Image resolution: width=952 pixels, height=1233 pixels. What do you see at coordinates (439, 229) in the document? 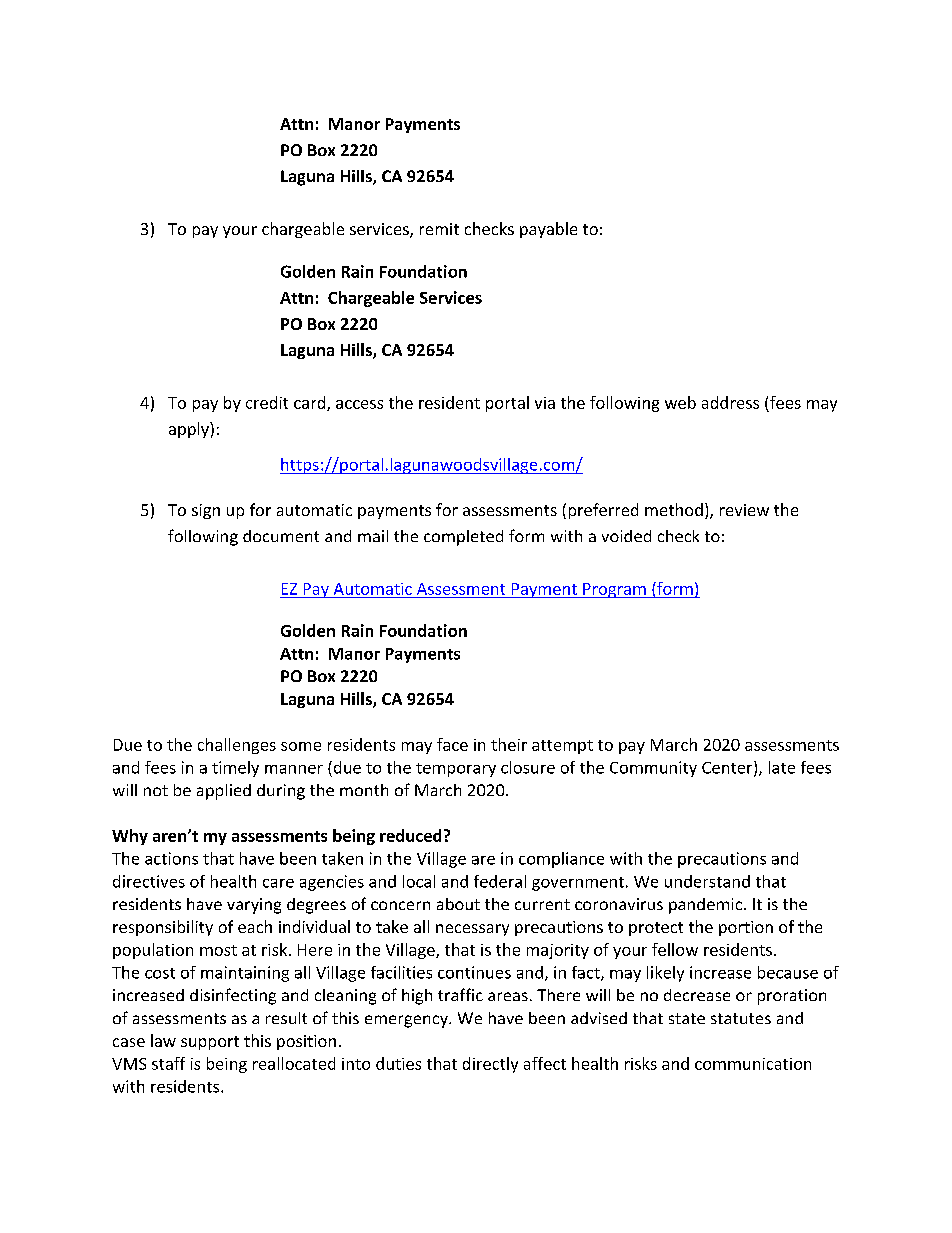
I see `remit` at bounding box center [439, 229].
